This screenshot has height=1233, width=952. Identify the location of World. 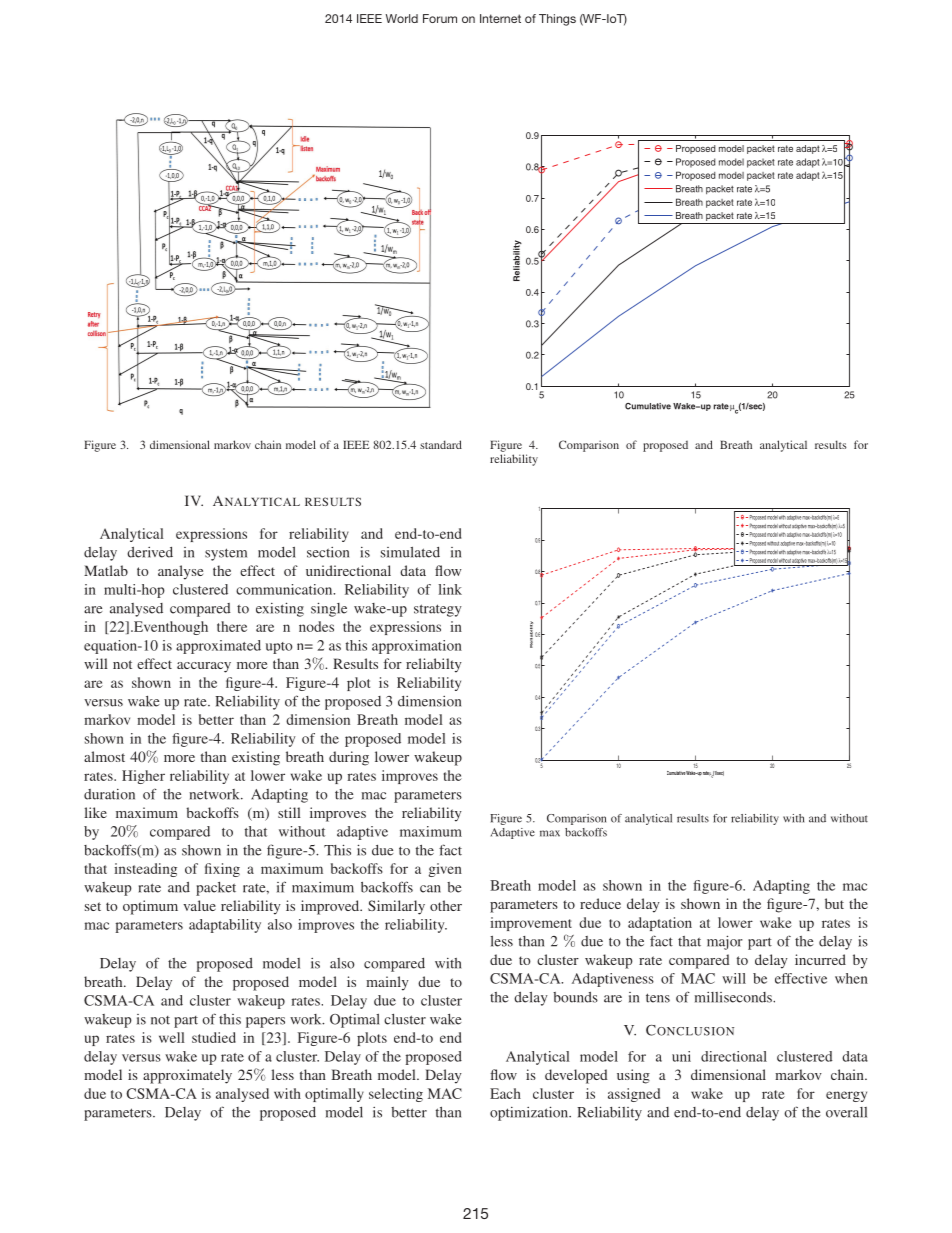
(402, 18).
